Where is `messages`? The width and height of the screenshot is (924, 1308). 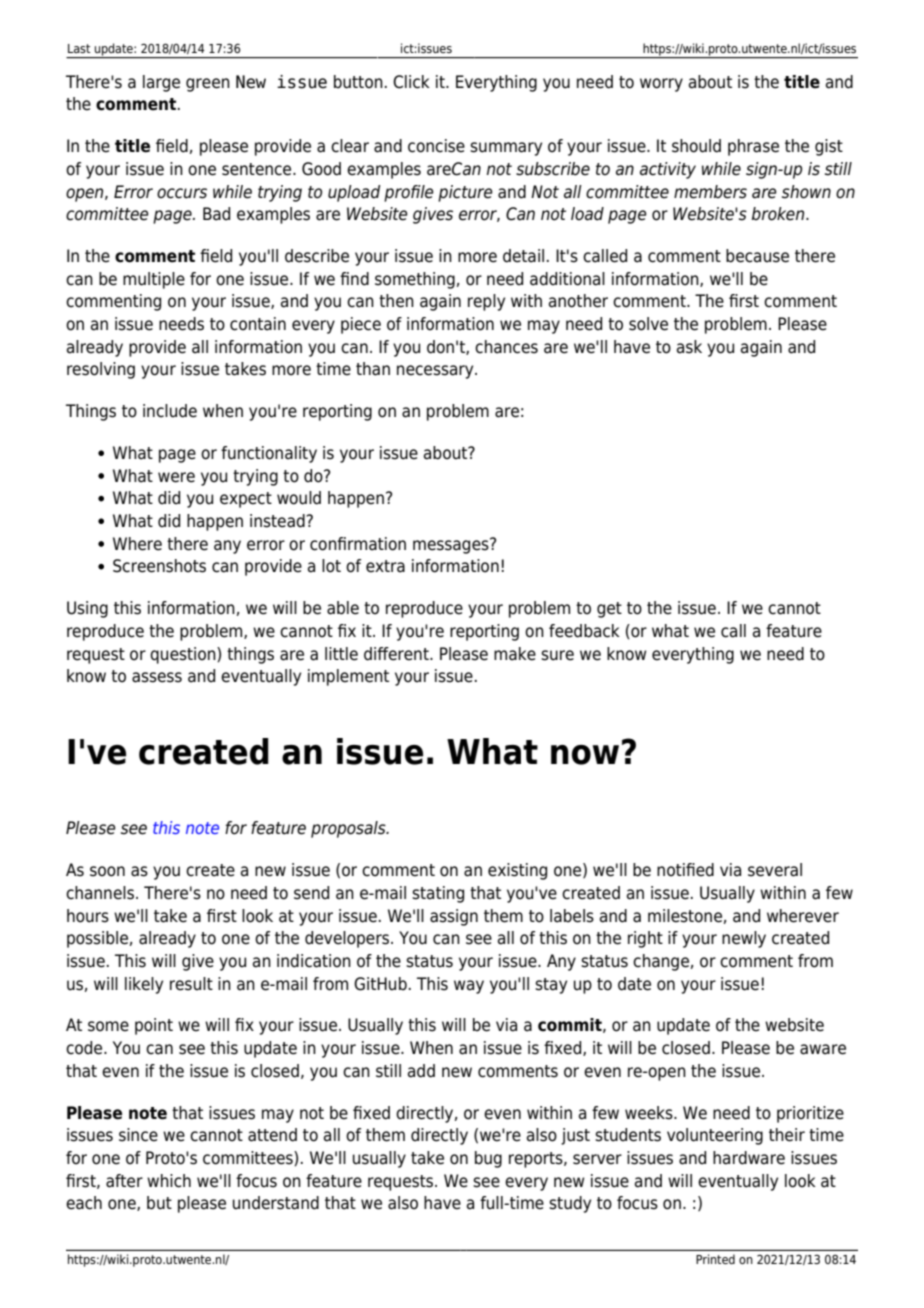
messages is located at coordinates (452, 546).
